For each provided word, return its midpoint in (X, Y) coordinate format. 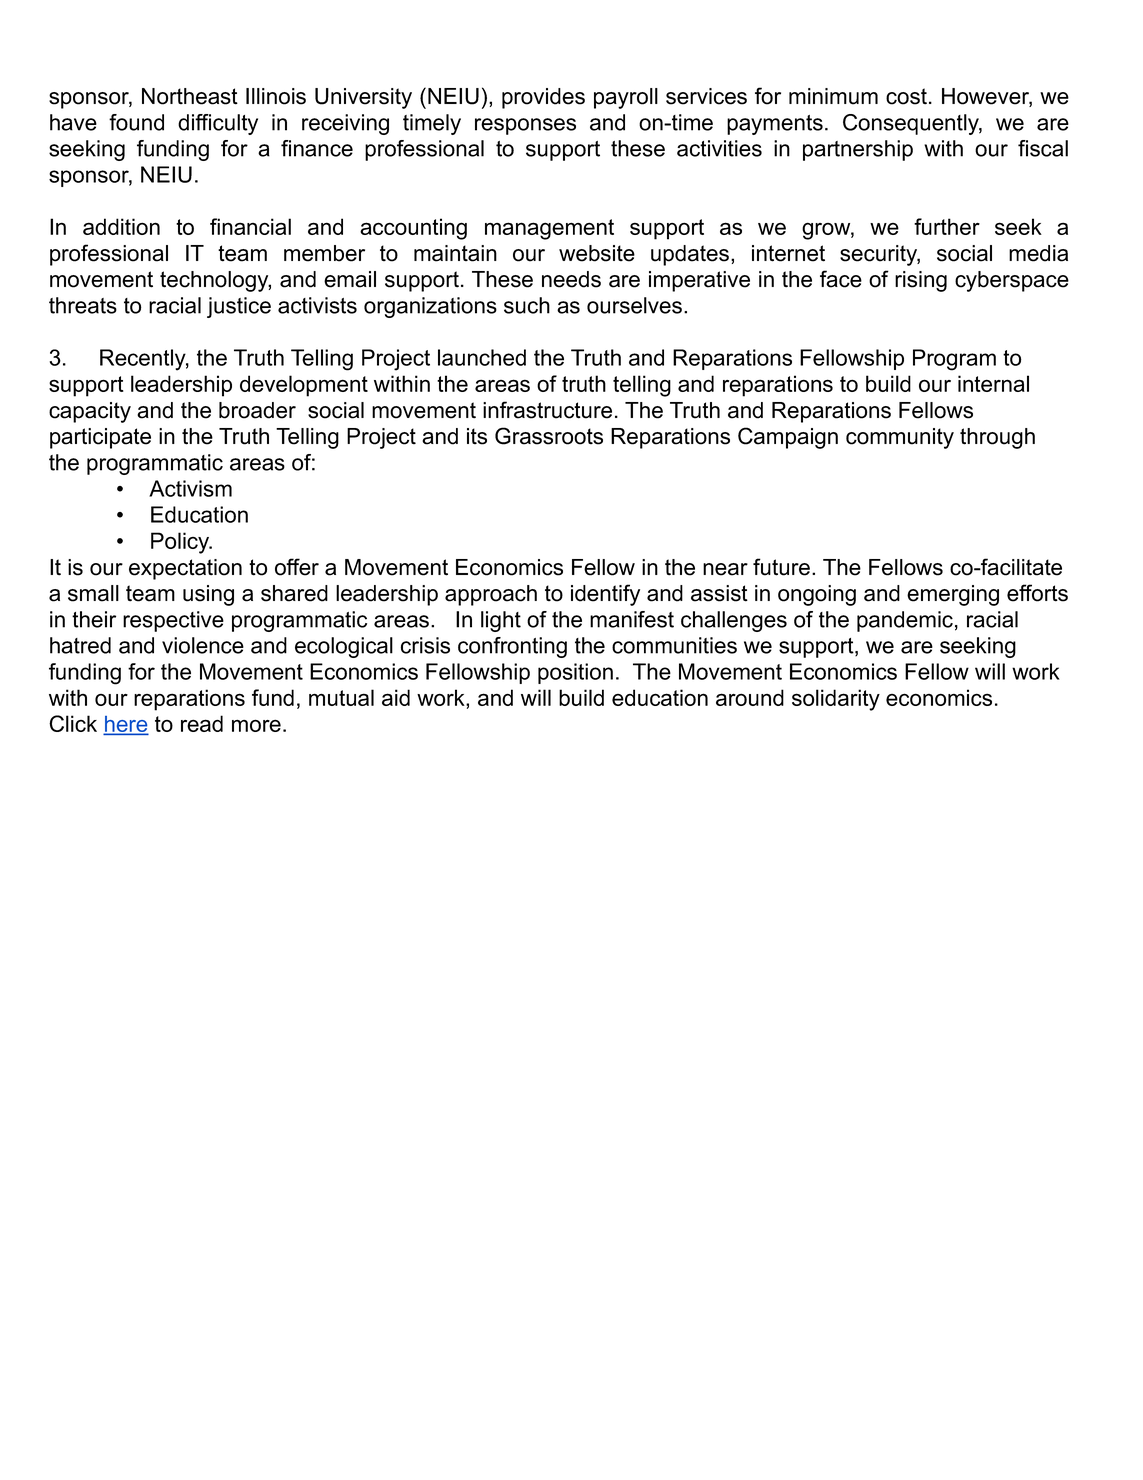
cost (906, 96)
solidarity (836, 700)
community (900, 438)
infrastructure (547, 410)
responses (525, 126)
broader (257, 410)
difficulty (218, 124)
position (575, 673)
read (202, 723)
